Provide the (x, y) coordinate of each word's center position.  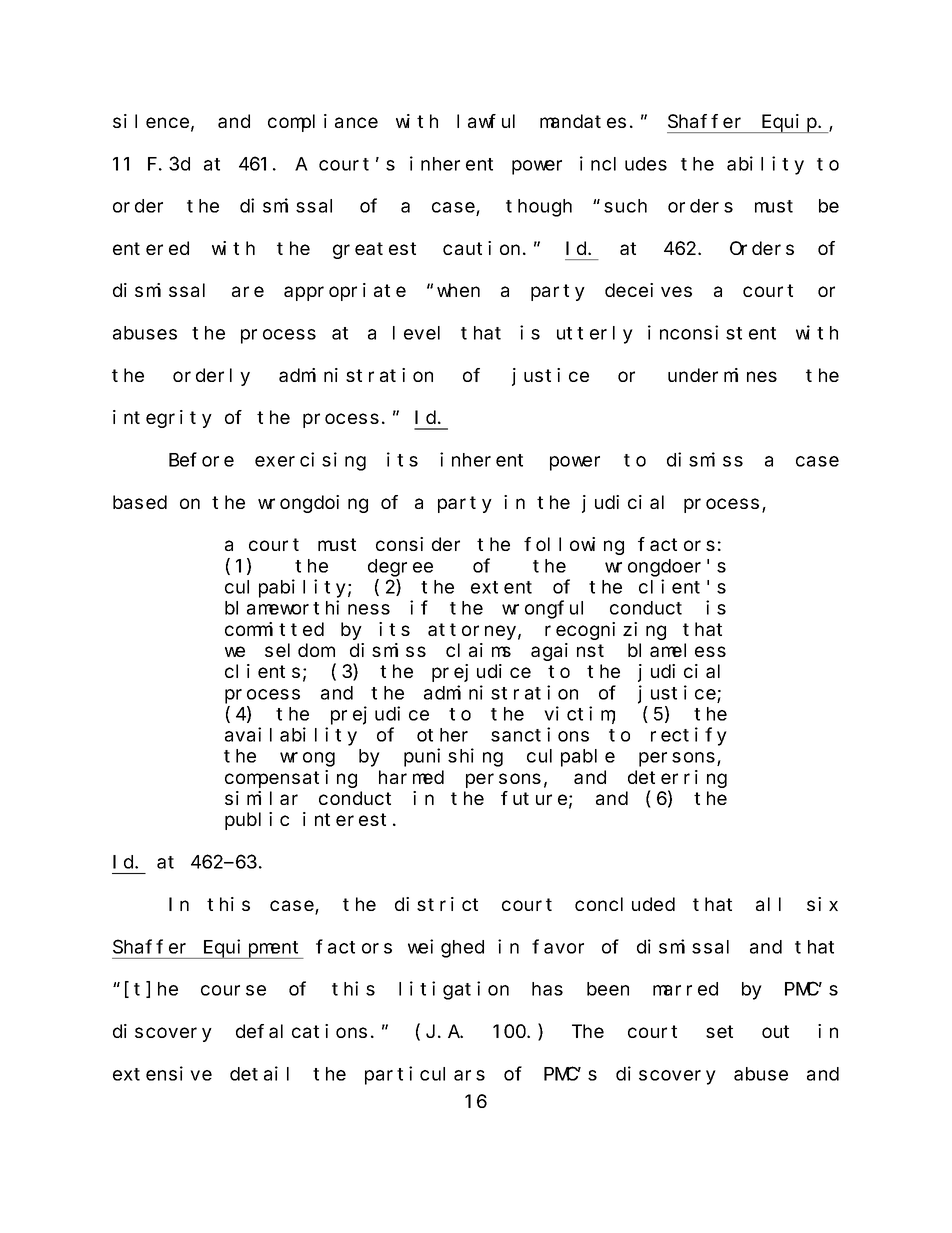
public (257, 821)
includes (623, 163)
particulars (425, 1075)
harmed (411, 777)
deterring (677, 779)
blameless (677, 650)
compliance (323, 123)
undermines (722, 375)
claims (478, 650)
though (539, 208)
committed (274, 629)
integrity (162, 419)
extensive (162, 1073)
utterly (595, 335)
